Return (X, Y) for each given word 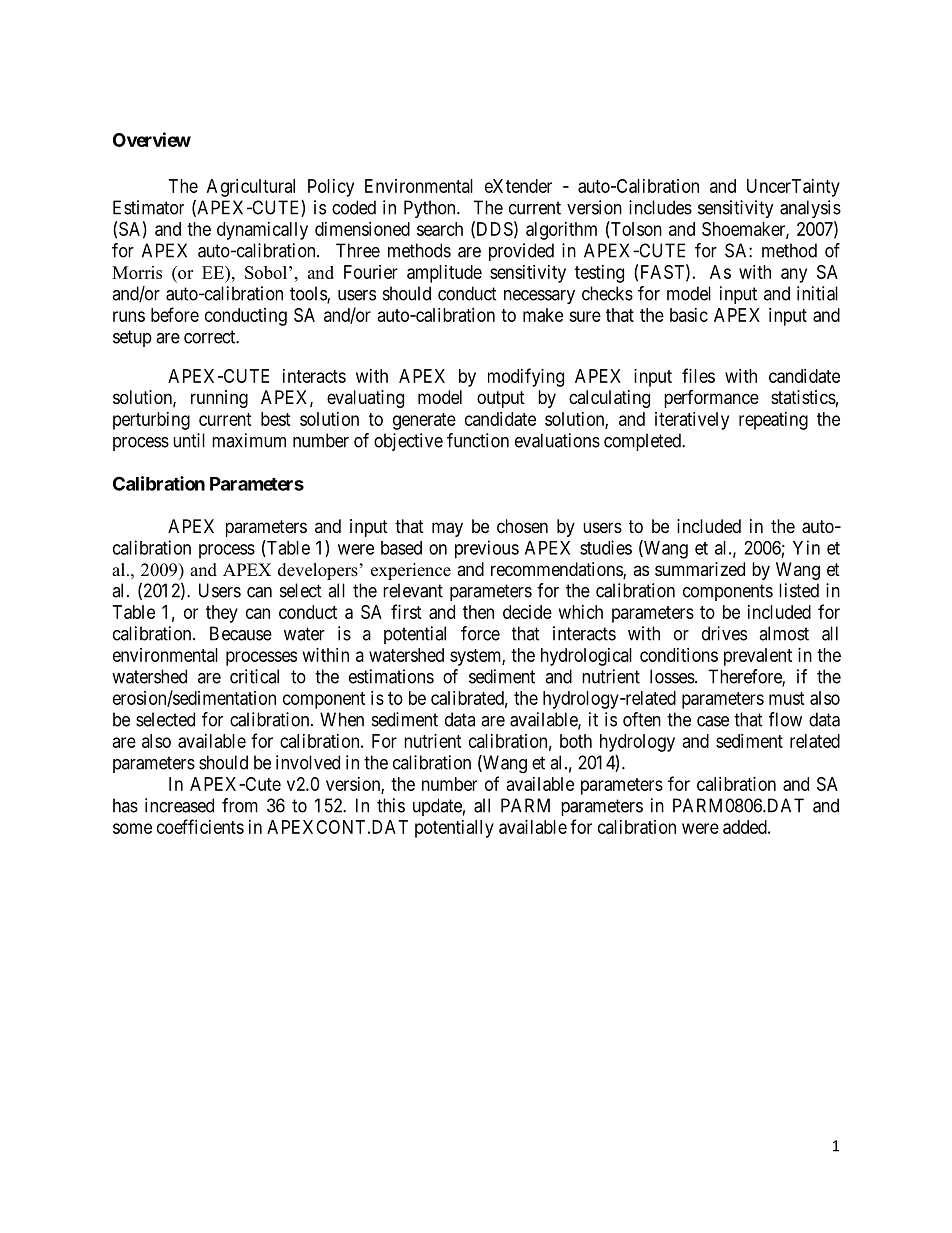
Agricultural (251, 188)
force (480, 633)
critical (254, 676)
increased (179, 805)
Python (431, 209)
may (447, 529)
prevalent (758, 657)
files (698, 375)
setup (132, 338)
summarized (700, 569)
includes (660, 207)
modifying (526, 377)
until (189, 440)
